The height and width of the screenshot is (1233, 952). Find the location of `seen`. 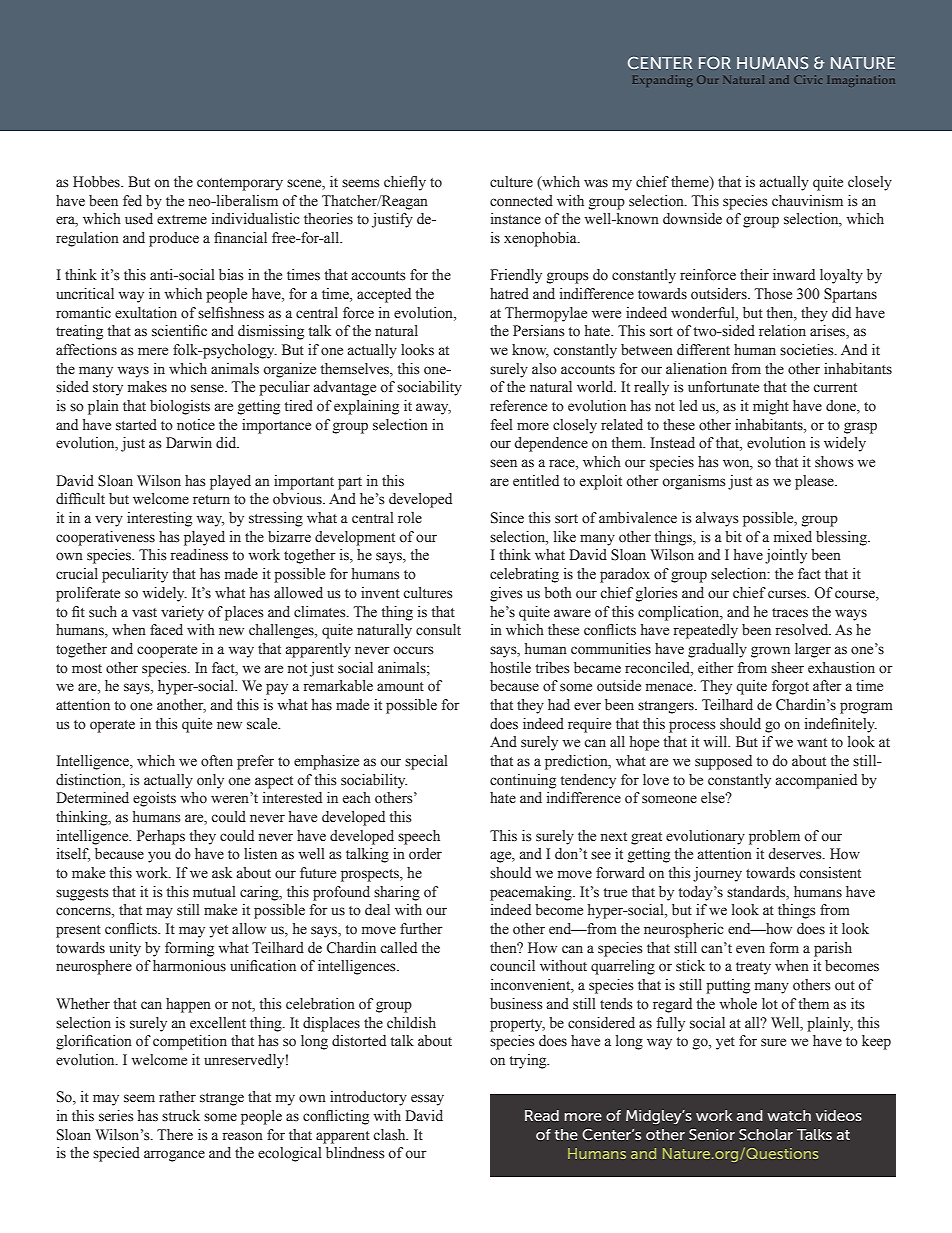

seen is located at coordinates (503, 463).
